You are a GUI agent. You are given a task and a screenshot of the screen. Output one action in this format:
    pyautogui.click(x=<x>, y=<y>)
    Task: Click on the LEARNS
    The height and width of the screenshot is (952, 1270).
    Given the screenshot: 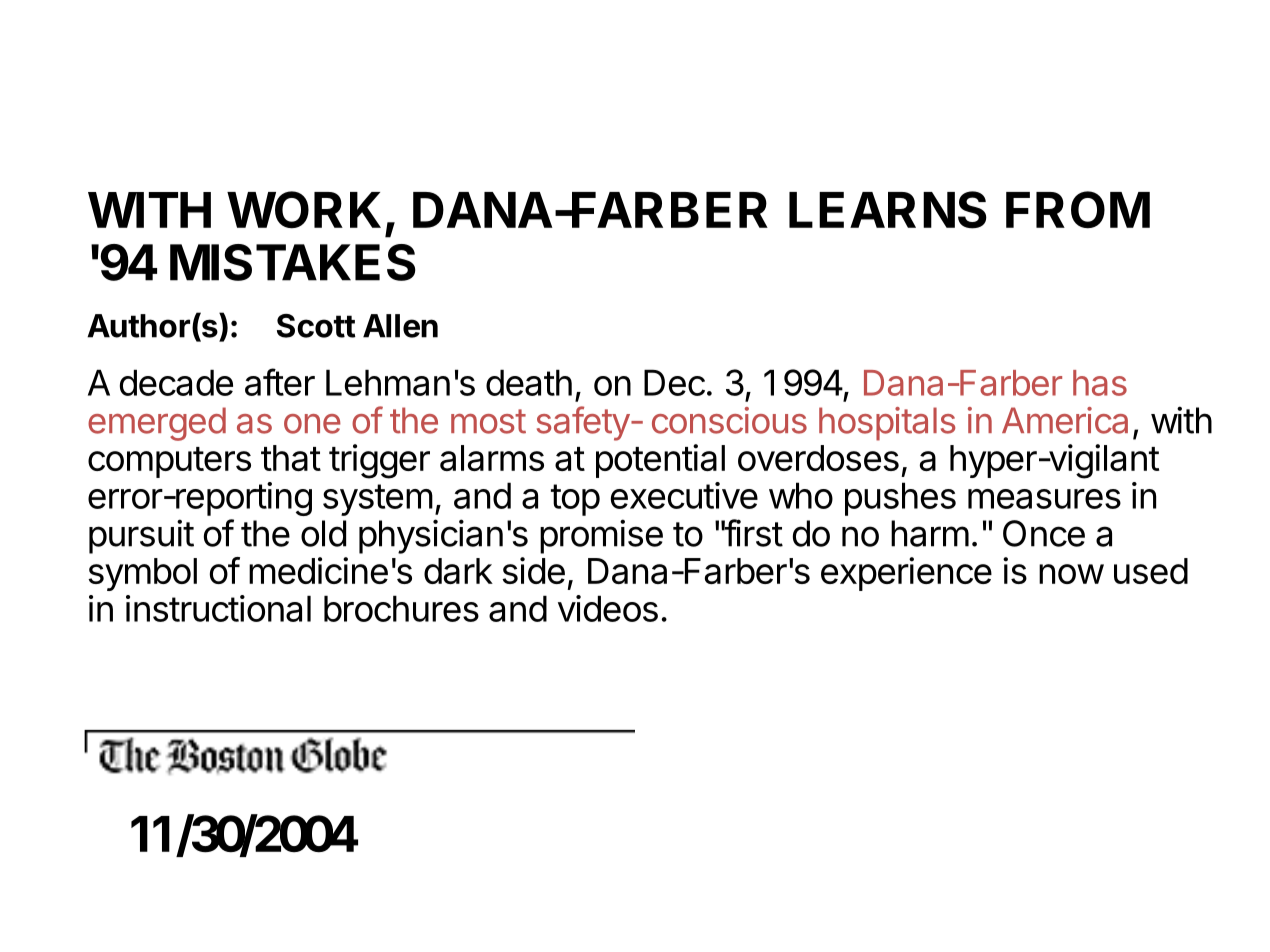 What is the action you would take?
    pyautogui.click(x=888, y=210)
